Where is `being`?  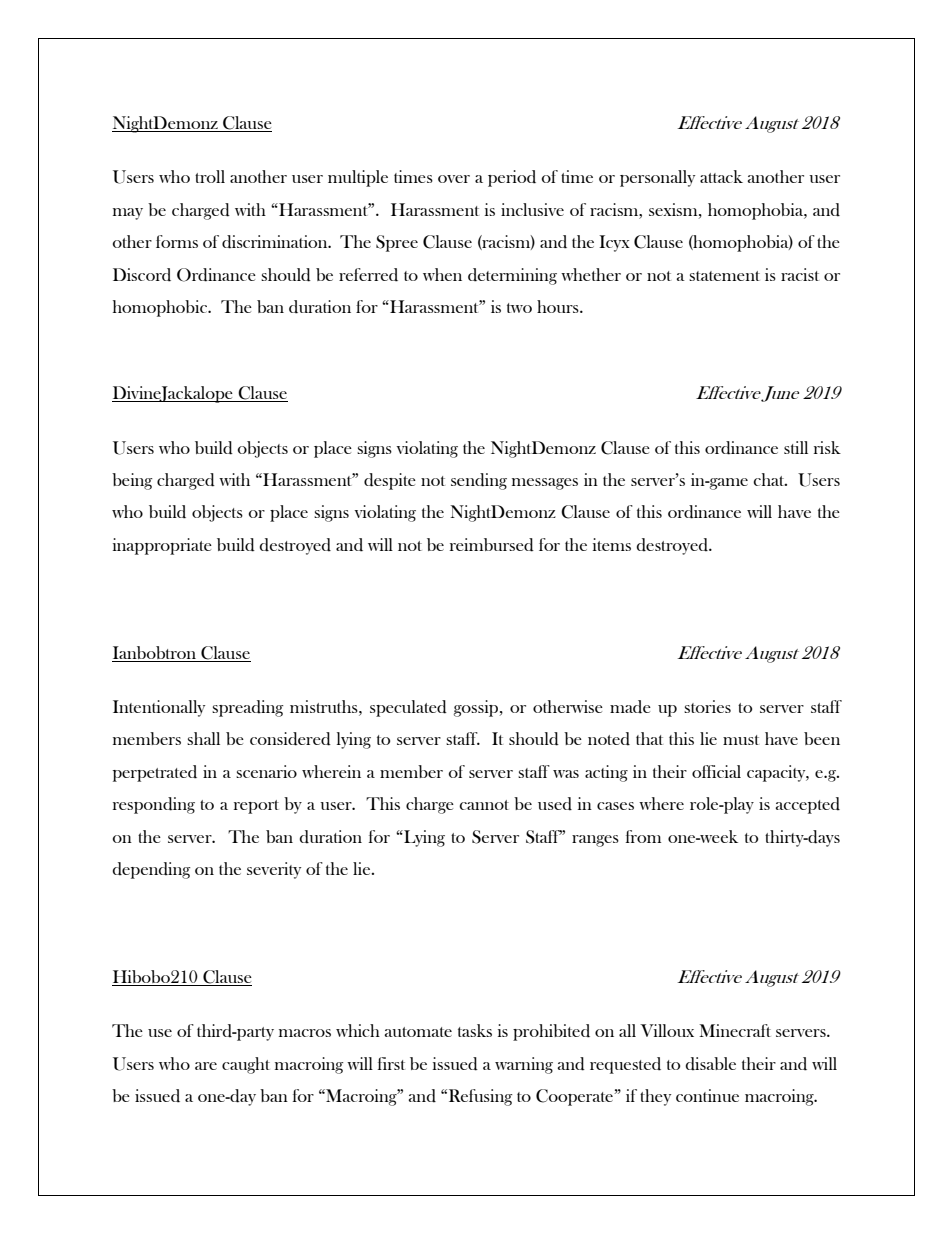
being is located at coordinates (132, 481).
